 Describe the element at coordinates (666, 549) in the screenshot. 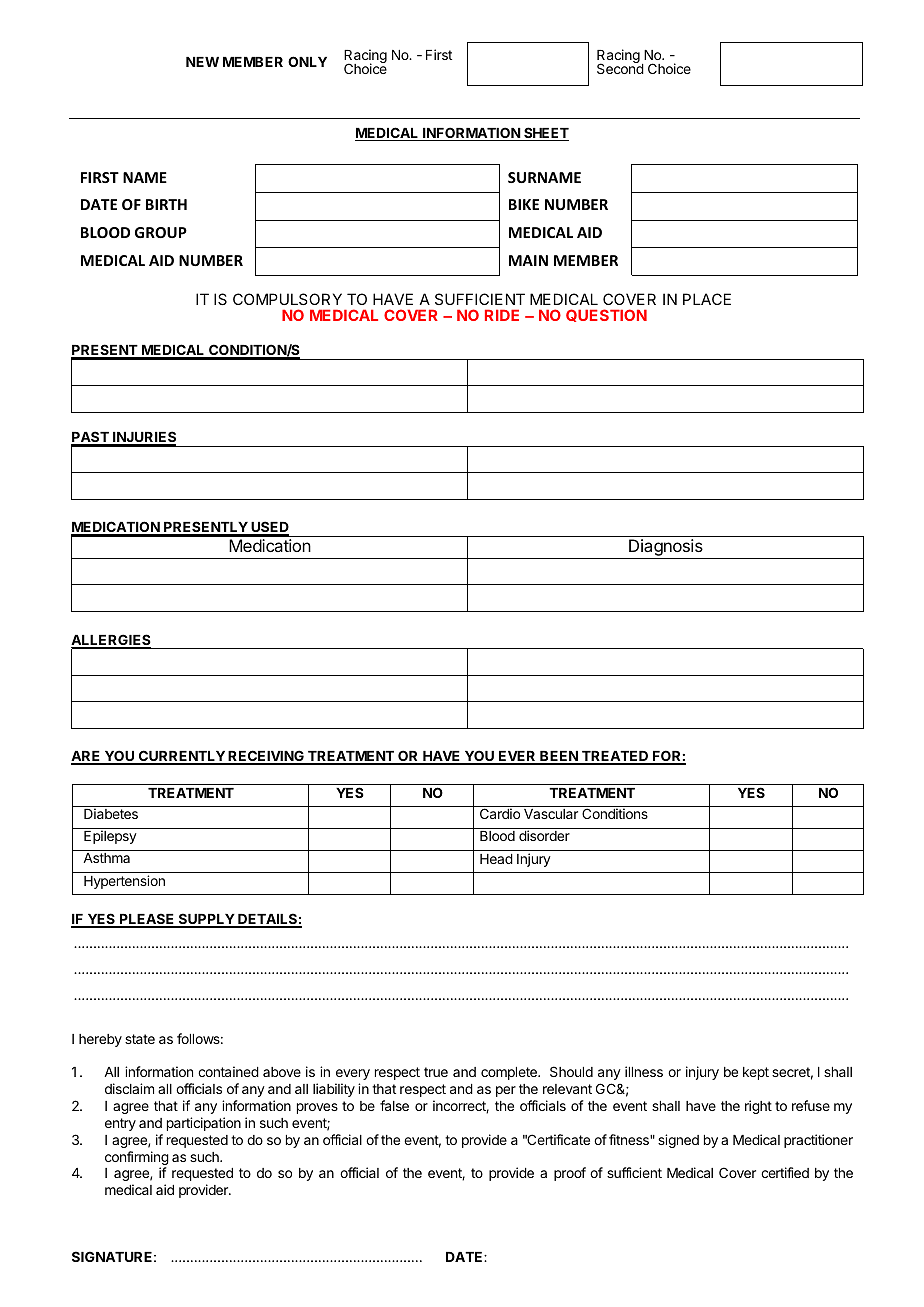

I see `Diagnosis` at that location.
